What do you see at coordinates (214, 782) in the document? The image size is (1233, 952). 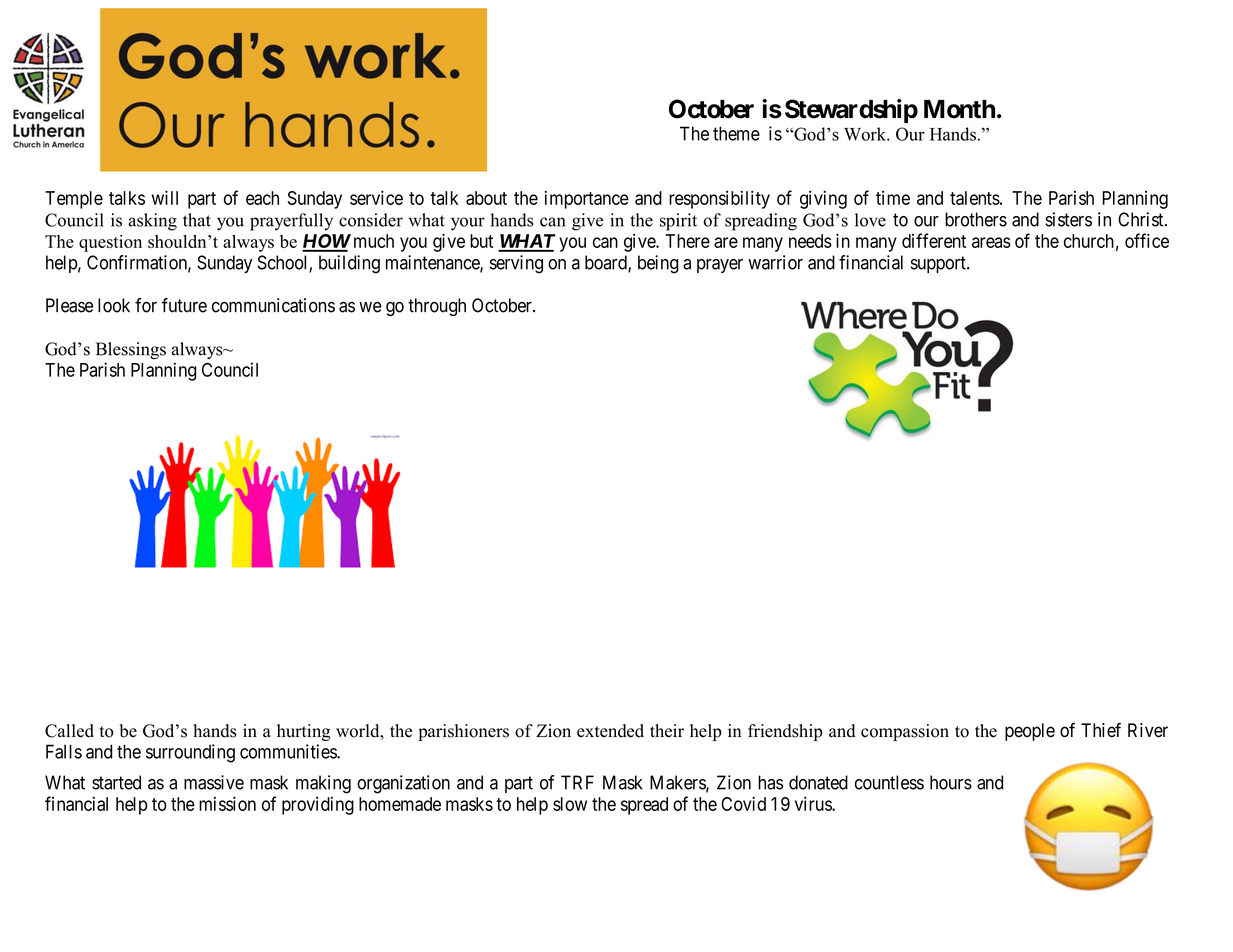 I see `massive` at bounding box center [214, 782].
